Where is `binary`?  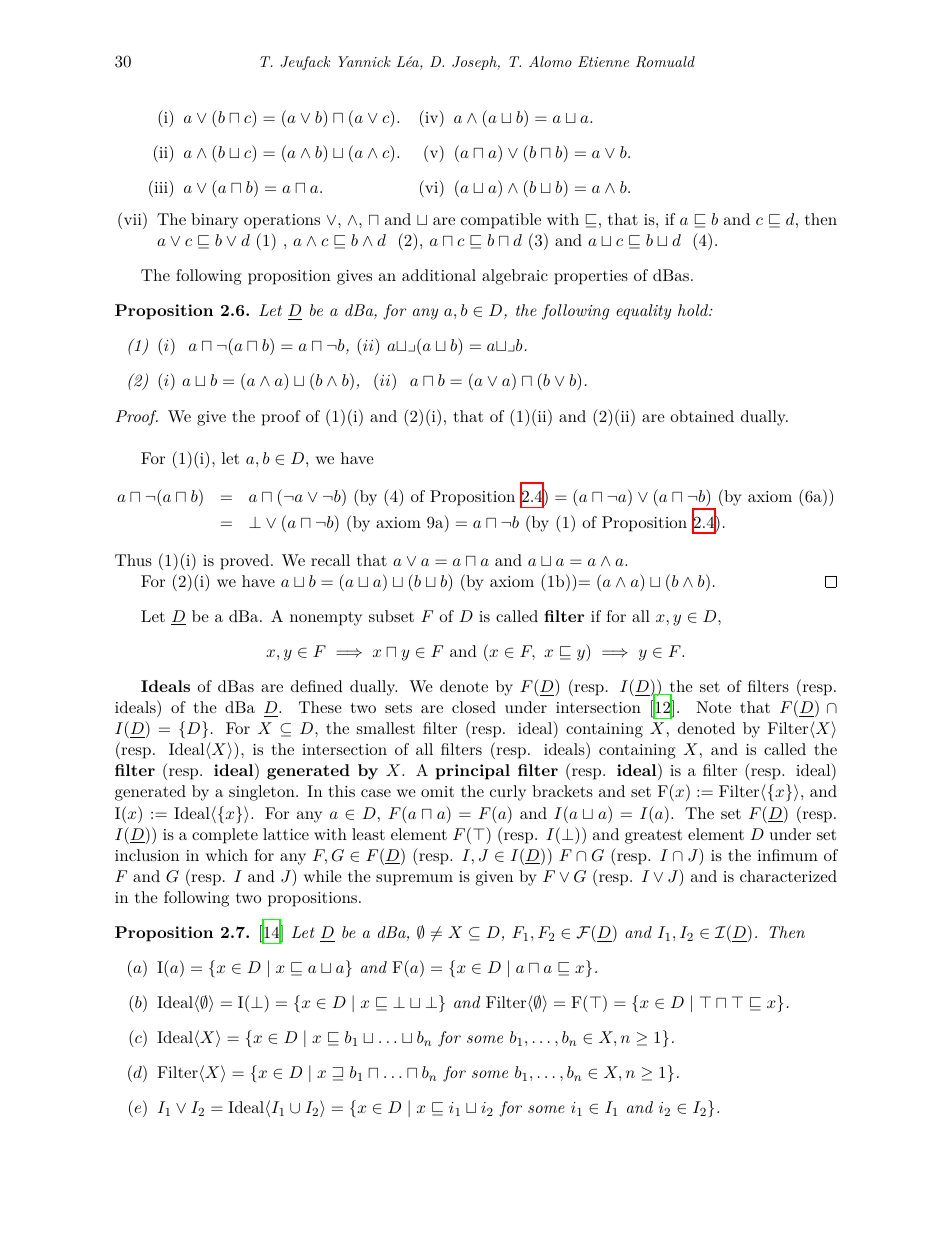
binary is located at coordinates (214, 221).
